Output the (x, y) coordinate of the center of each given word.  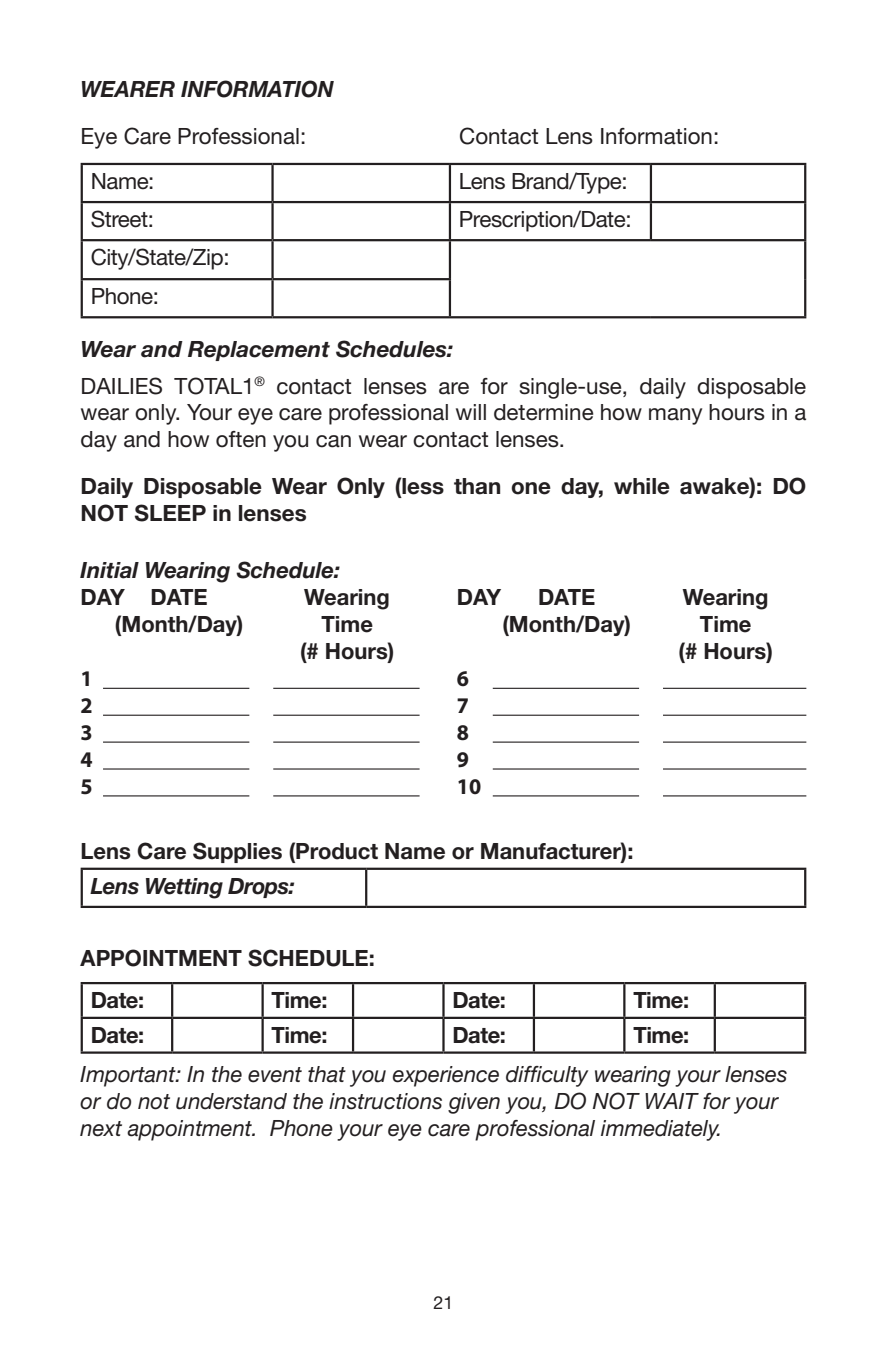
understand (231, 1101)
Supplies (237, 852)
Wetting (184, 888)
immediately (660, 1130)
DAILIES (122, 386)
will (471, 412)
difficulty (547, 1076)
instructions (385, 1101)
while (642, 486)
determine (543, 412)
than (477, 486)
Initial (109, 570)
